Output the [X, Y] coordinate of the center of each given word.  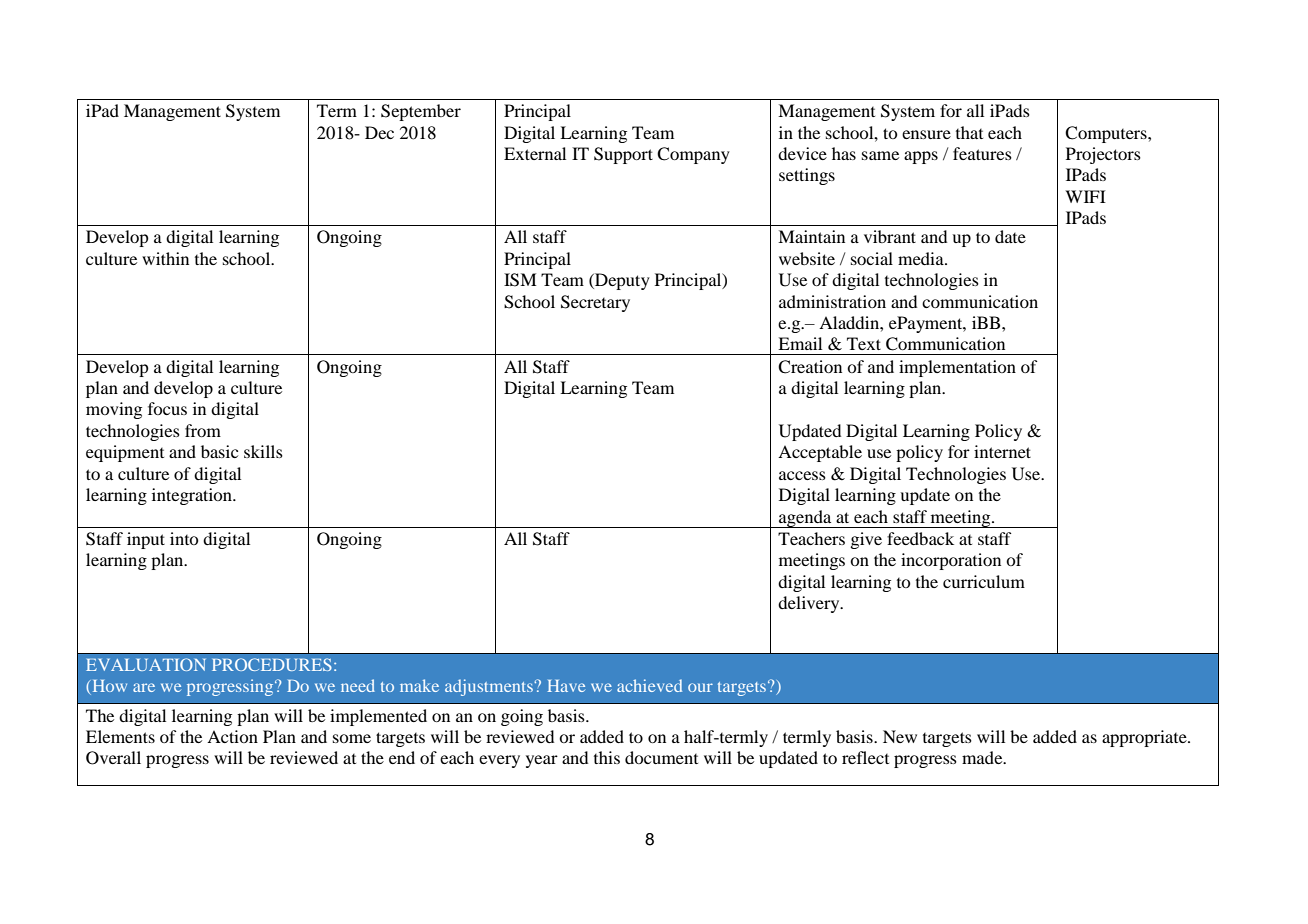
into [184, 538]
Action [232, 736]
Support [623, 155]
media [922, 258]
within [165, 258]
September [421, 112]
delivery [810, 604]
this [607, 757]
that [969, 132]
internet [1002, 451]
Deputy [621, 281]
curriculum [984, 581]
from [203, 430]
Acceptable [820, 453]
